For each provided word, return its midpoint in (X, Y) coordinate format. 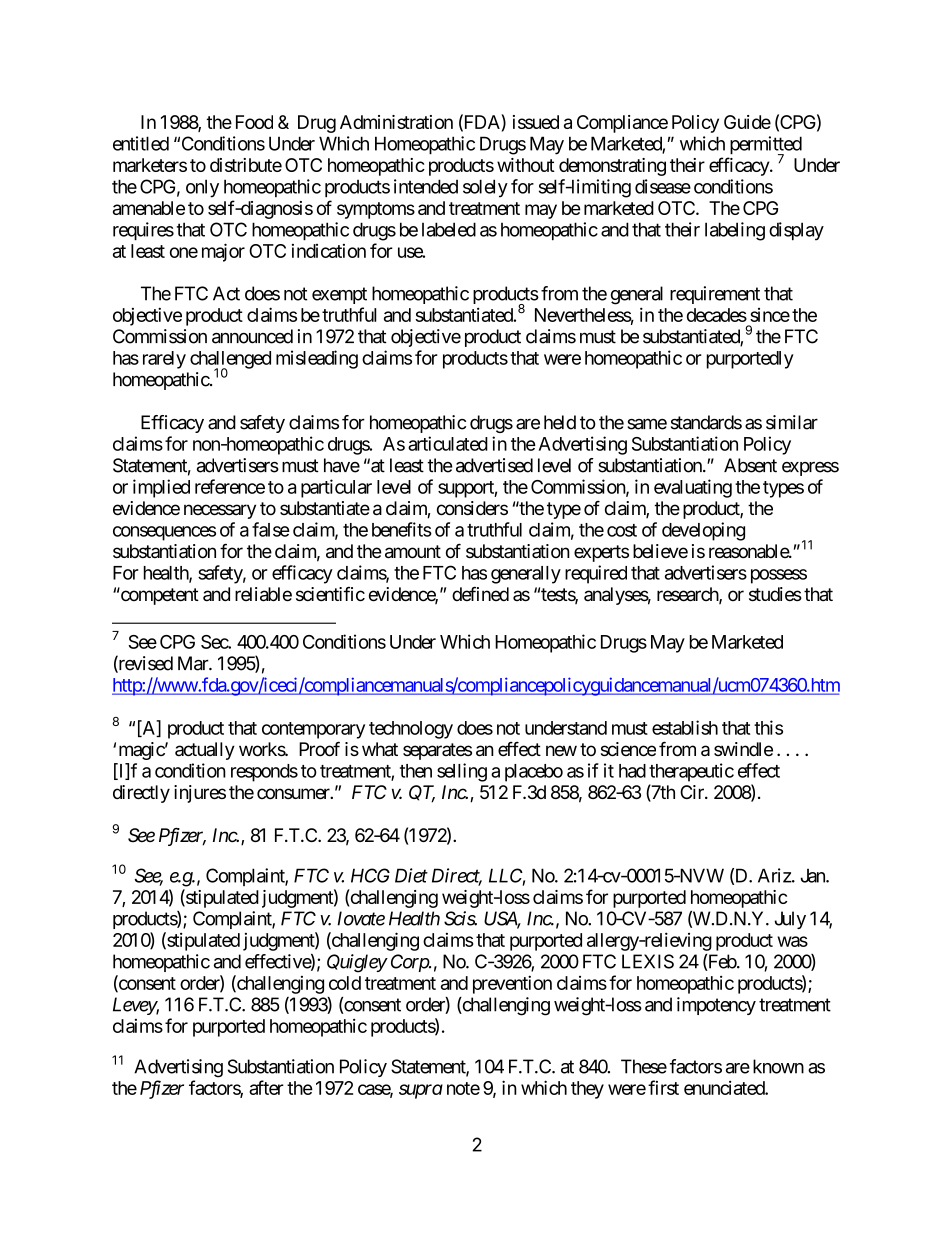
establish (685, 727)
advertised (494, 465)
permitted (766, 146)
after (266, 1087)
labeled (449, 229)
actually (205, 751)
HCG (370, 875)
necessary (220, 511)
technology (411, 730)
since (770, 315)
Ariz (775, 875)
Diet (411, 875)
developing (703, 531)
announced (252, 336)
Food (254, 122)
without (526, 165)
